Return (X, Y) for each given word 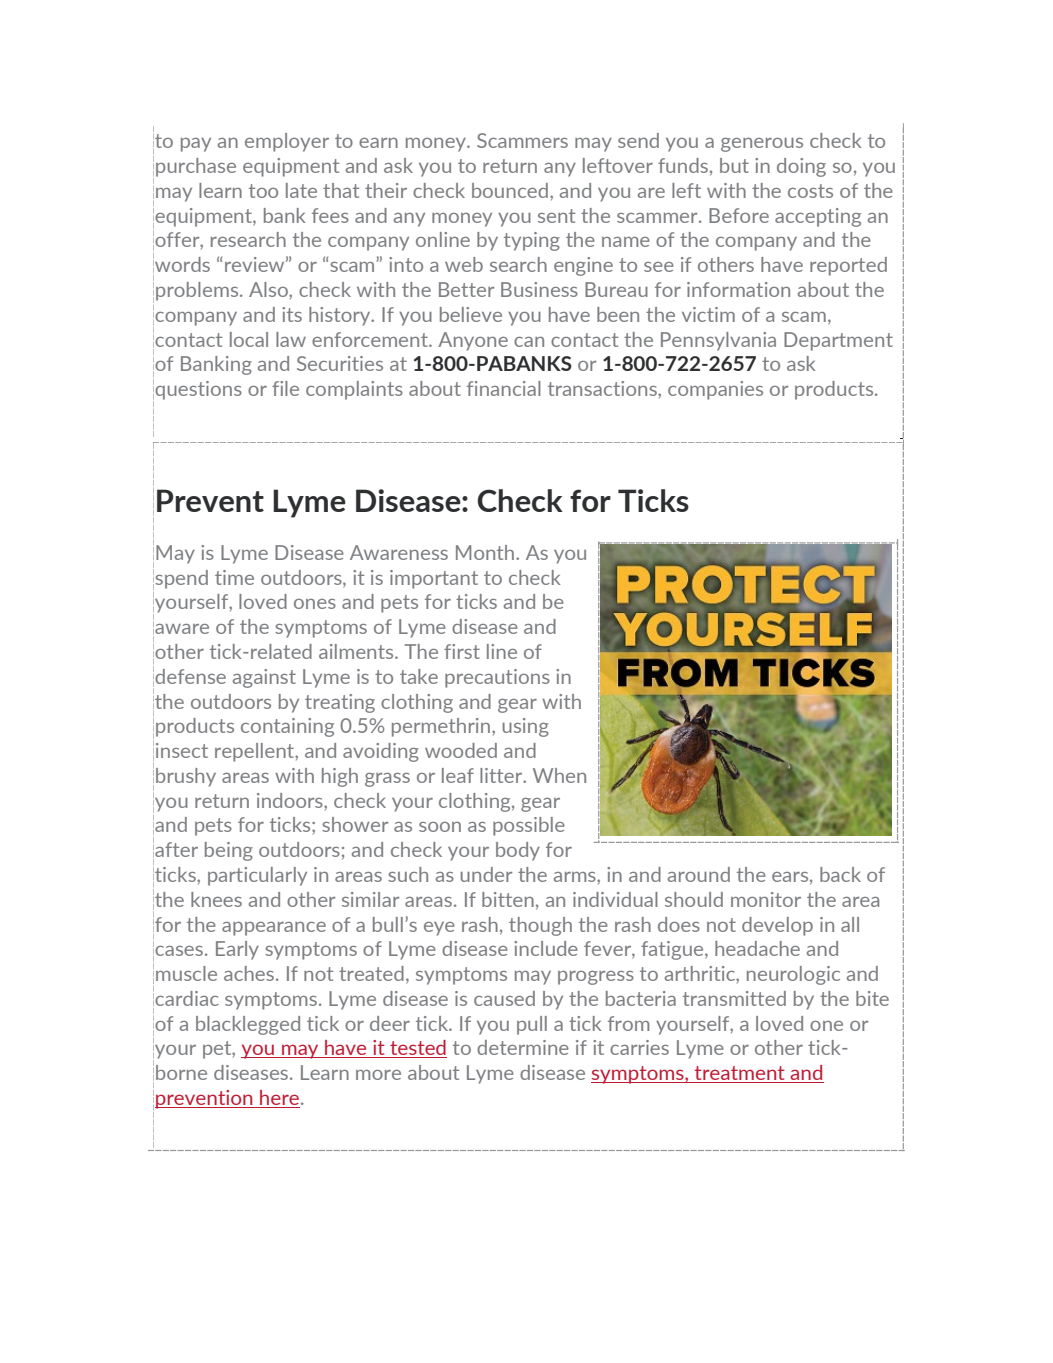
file (285, 388)
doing (801, 167)
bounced (510, 190)
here (279, 1099)
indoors (291, 800)
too (263, 191)
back (840, 874)
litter (502, 775)
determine (523, 1047)
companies (715, 390)
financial (504, 388)
